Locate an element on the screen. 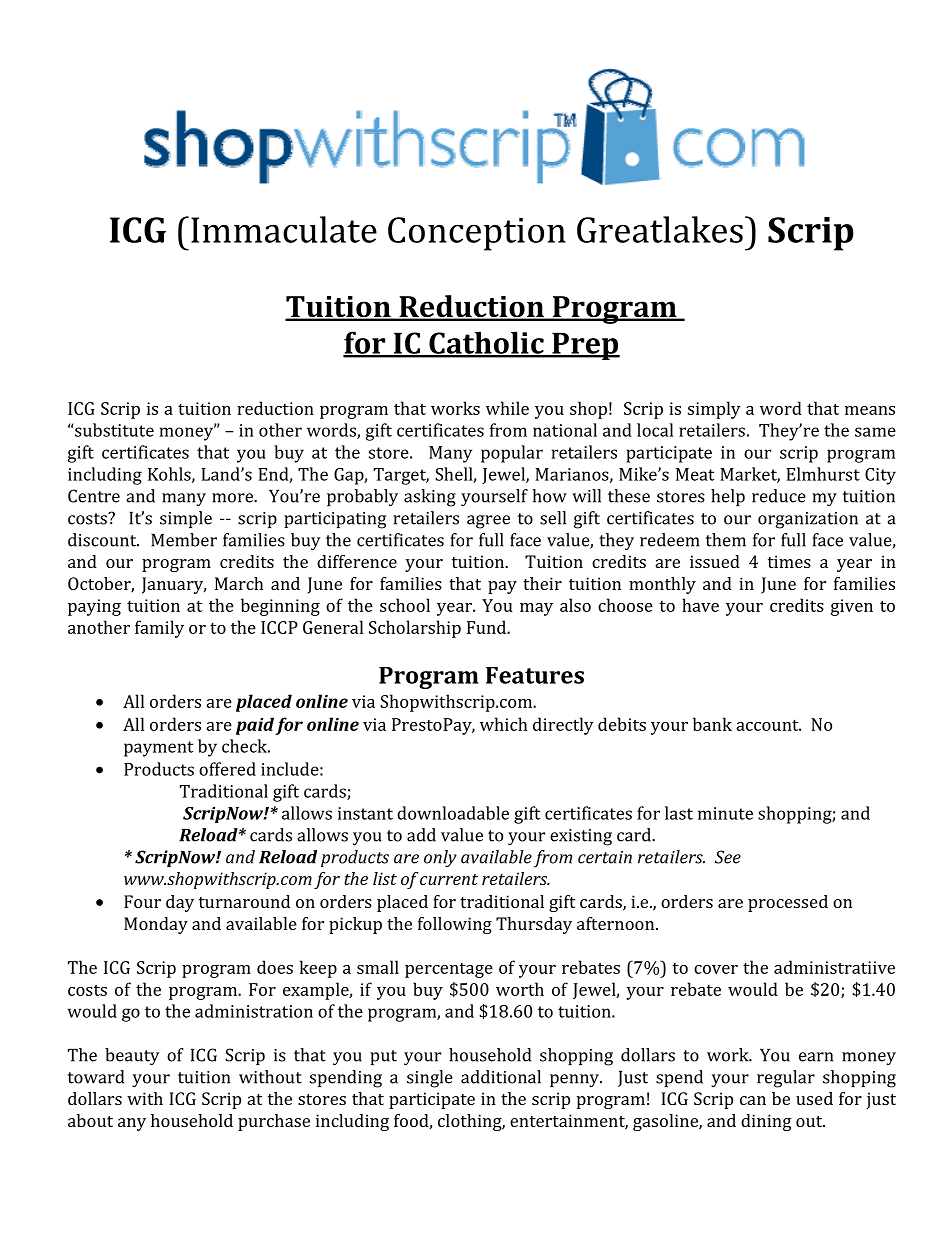  Prep is located at coordinates (585, 346).
